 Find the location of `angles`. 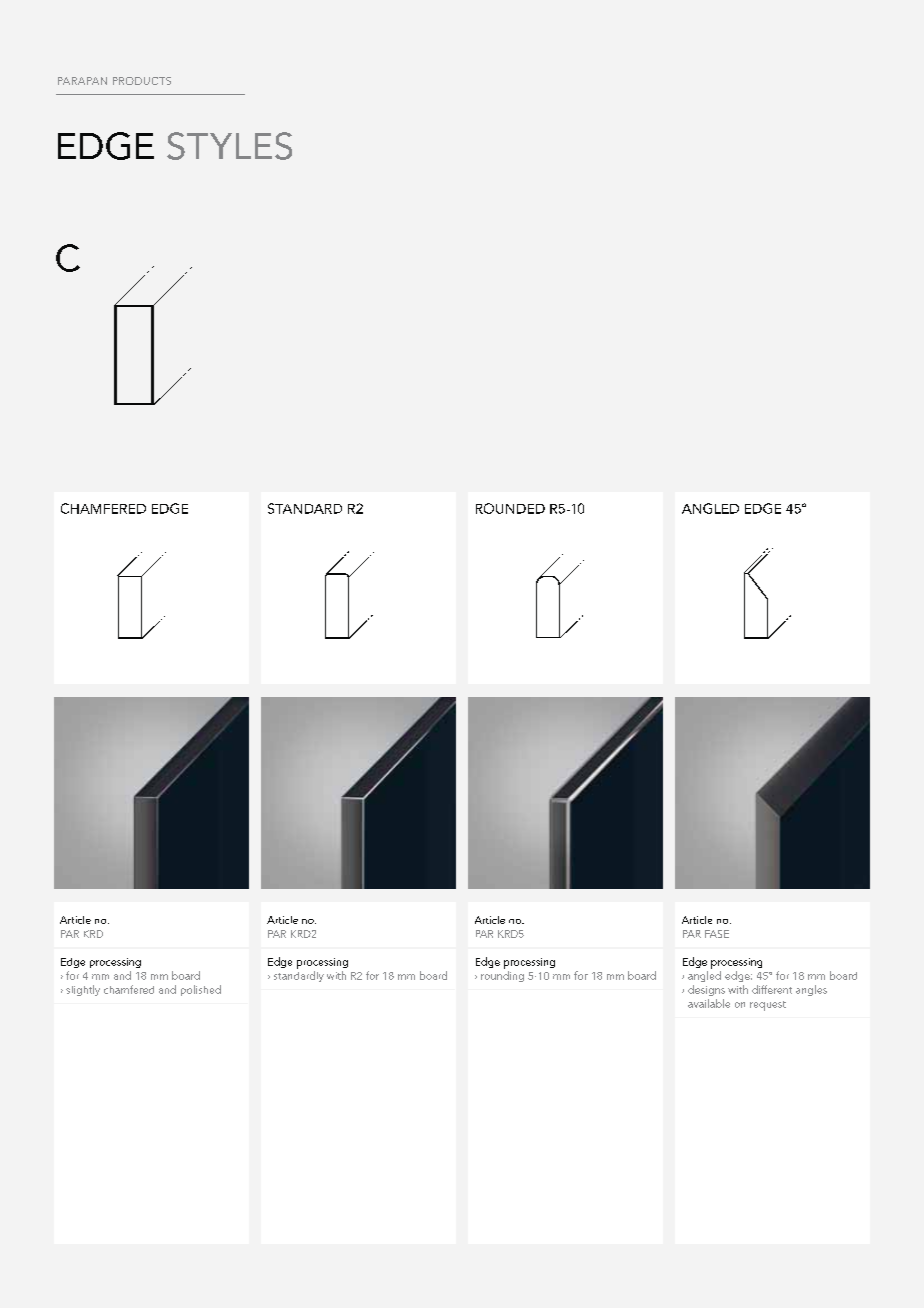

angles is located at coordinates (811, 990).
